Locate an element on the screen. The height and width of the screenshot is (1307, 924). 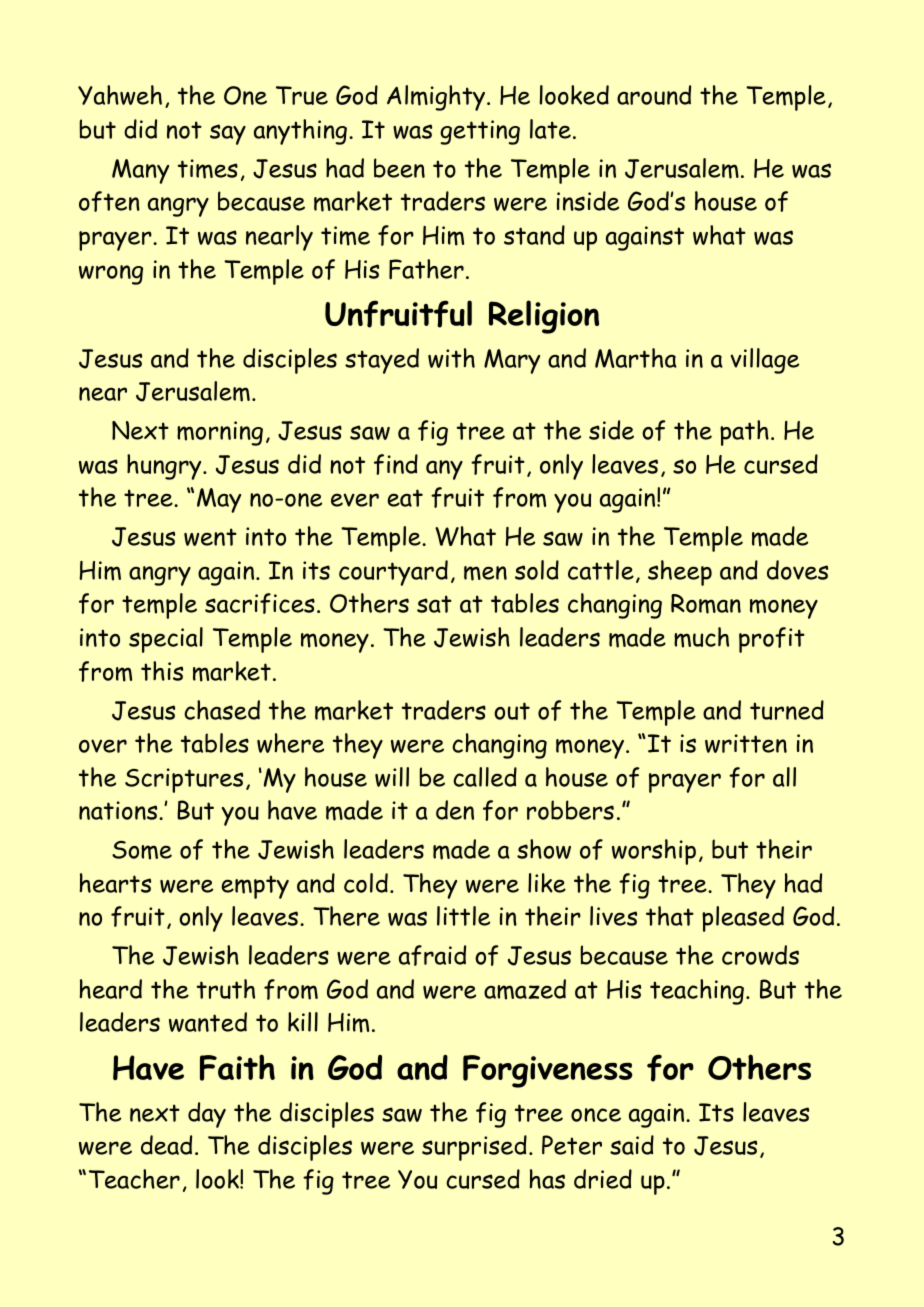
said is located at coordinates (632, 1145).
